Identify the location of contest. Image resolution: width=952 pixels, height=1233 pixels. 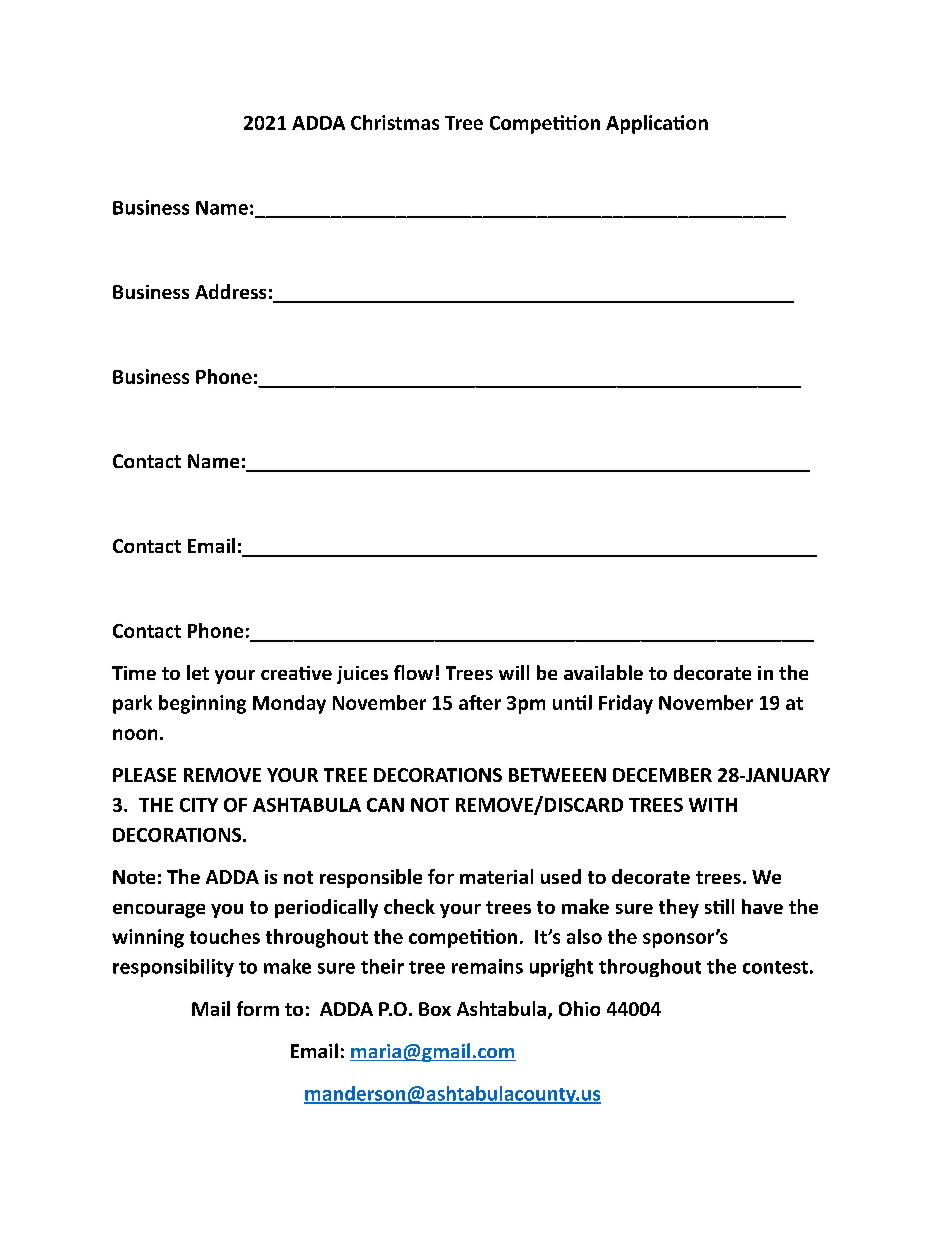
(775, 967).
